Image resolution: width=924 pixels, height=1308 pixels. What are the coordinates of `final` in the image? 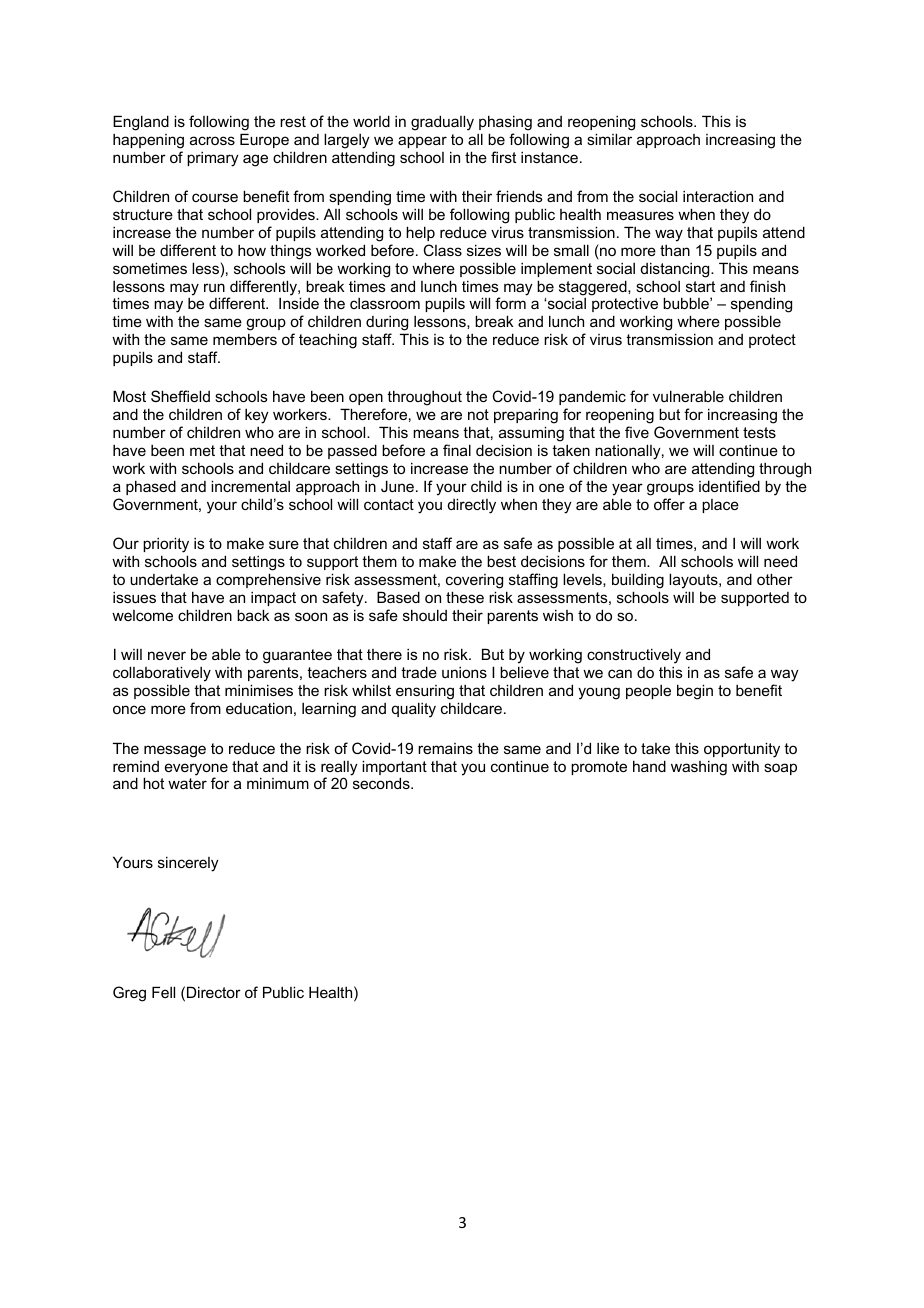 It's located at (457, 450).
